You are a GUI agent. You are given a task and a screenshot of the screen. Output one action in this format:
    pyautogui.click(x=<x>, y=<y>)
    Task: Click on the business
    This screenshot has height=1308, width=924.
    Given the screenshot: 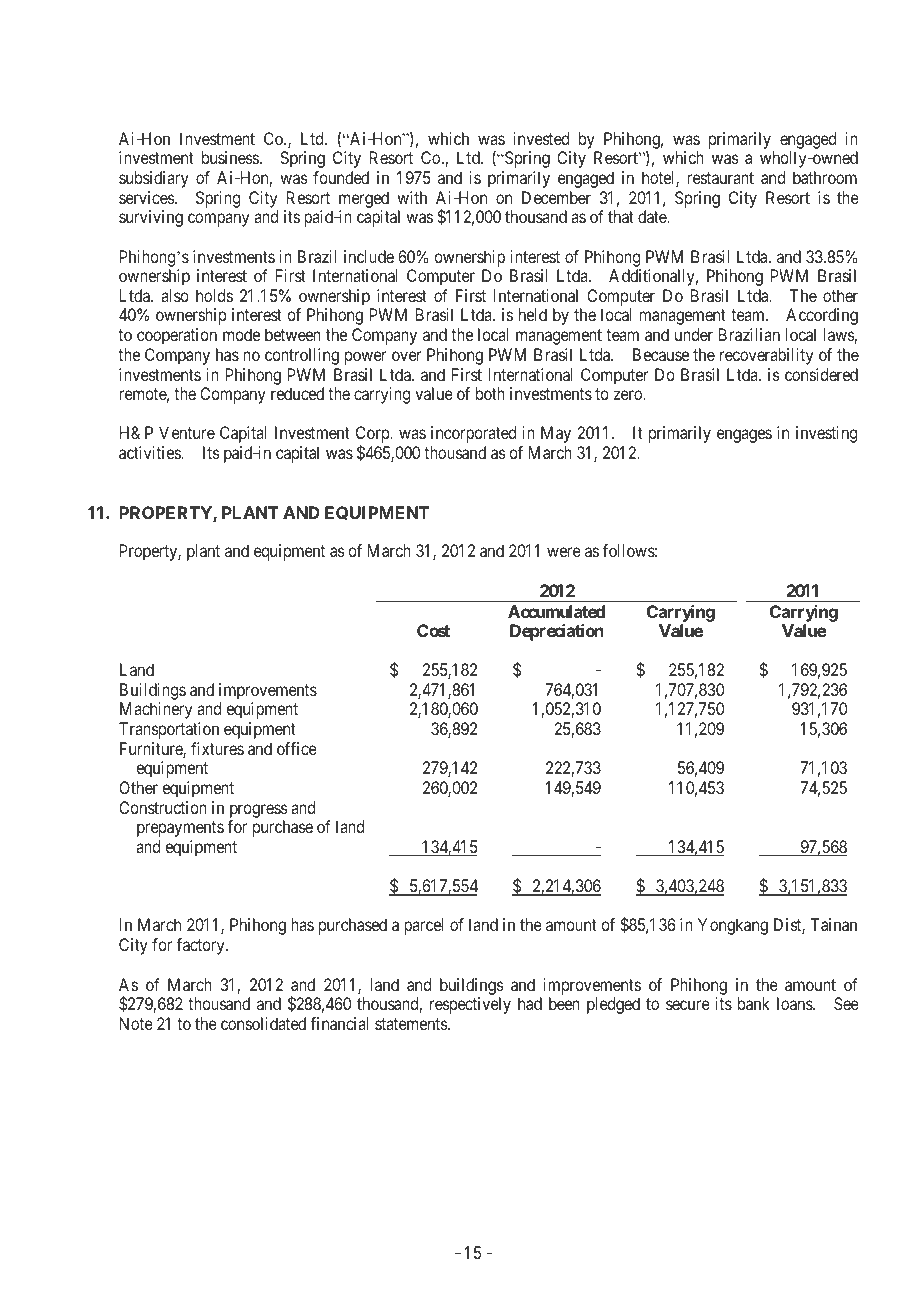 What is the action you would take?
    pyautogui.click(x=230, y=157)
